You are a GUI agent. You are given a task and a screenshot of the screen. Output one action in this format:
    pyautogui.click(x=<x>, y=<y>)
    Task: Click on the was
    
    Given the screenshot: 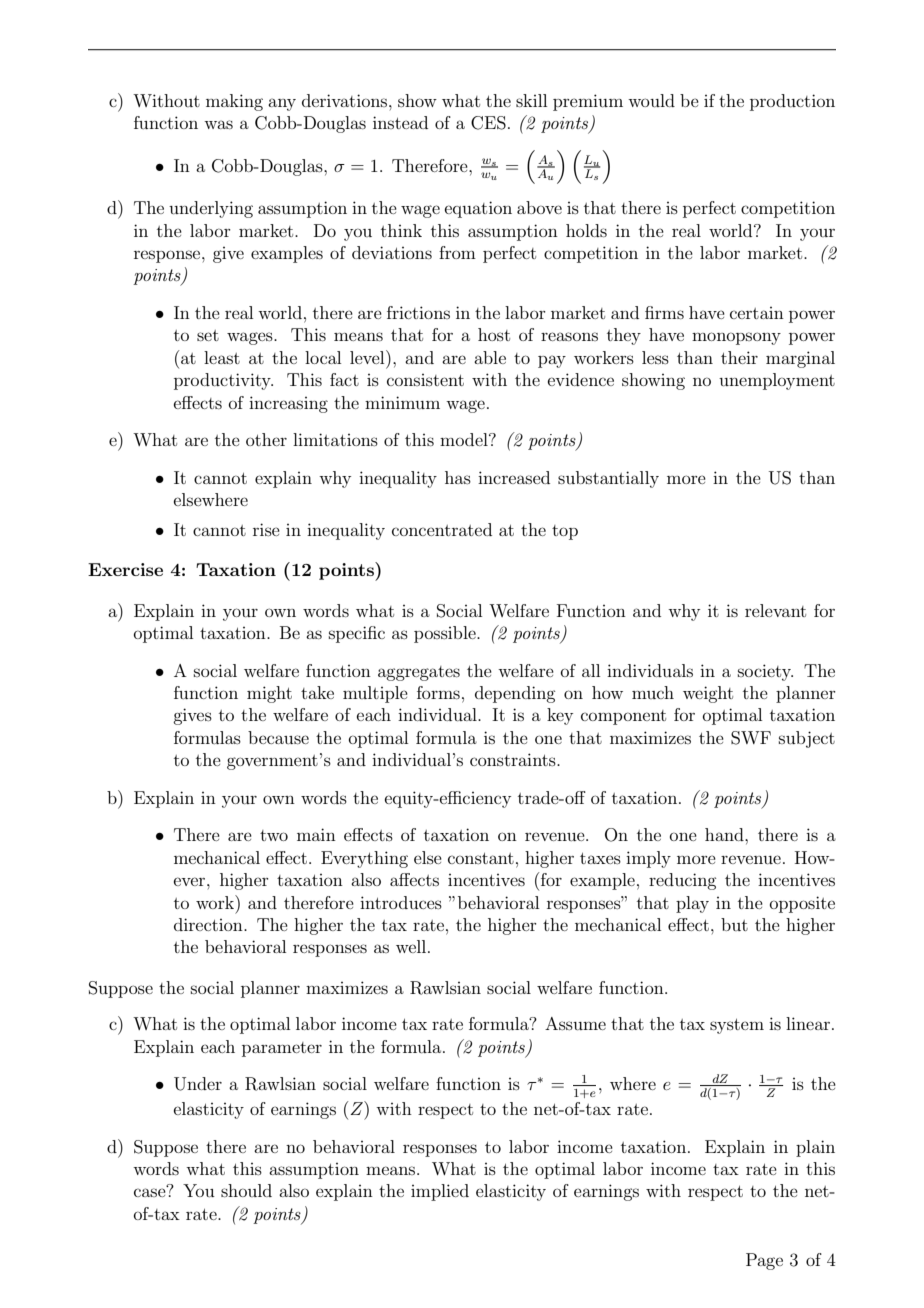 What is the action you would take?
    pyautogui.click(x=218, y=124)
